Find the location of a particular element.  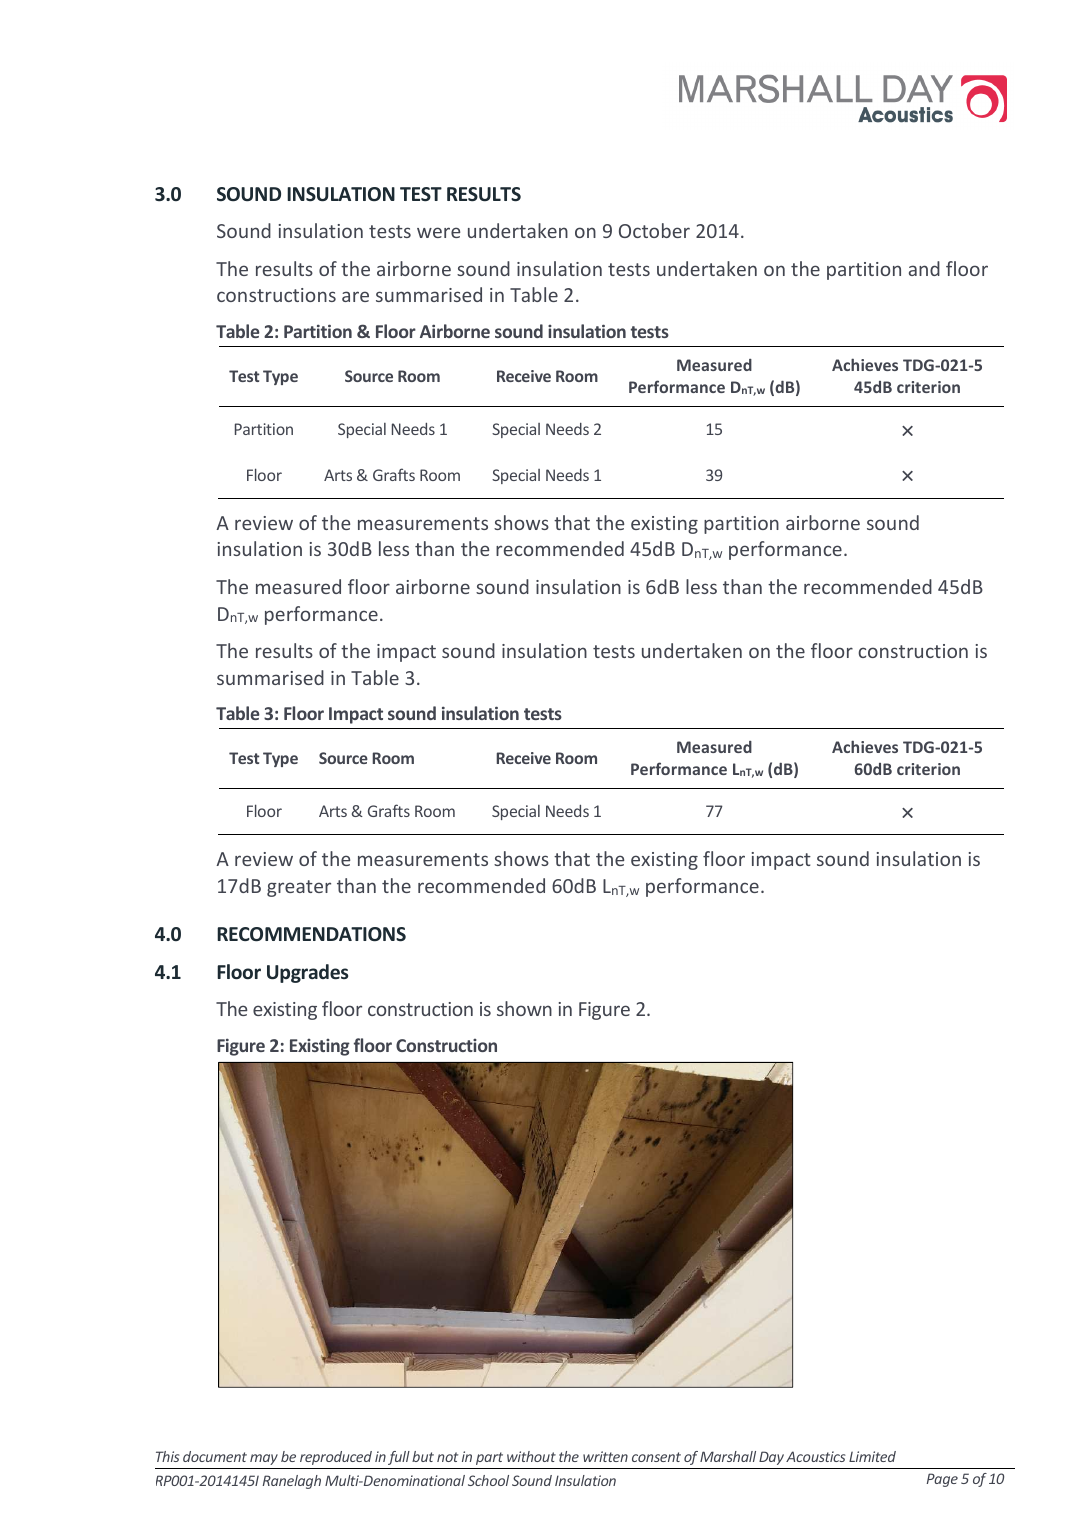

without is located at coordinates (531, 1456).
